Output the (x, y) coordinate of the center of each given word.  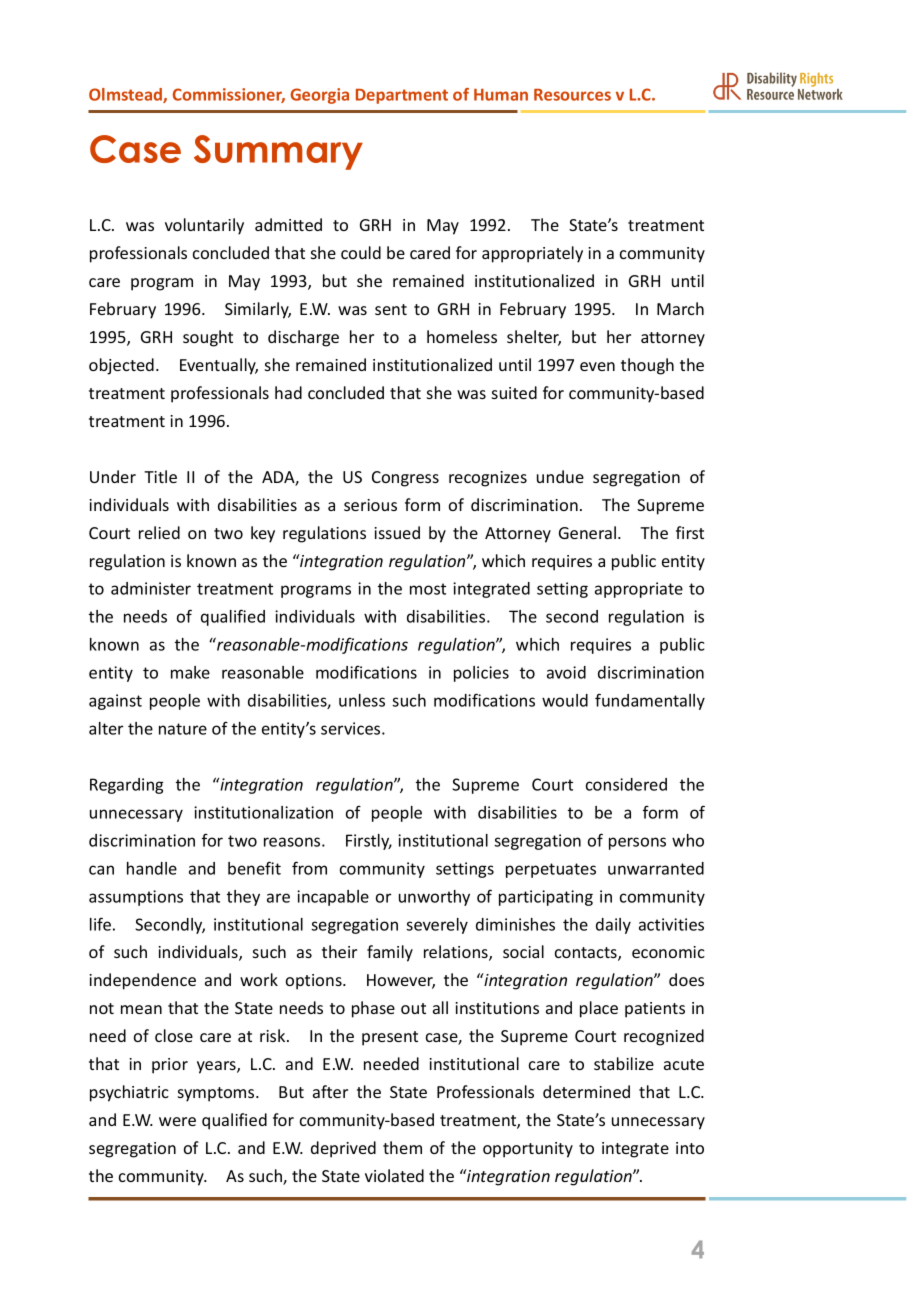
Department (402, 96)
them (402, 1147)
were (177, 1121)
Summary (278, 152)
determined (586, 1091)
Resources (572, 95)
